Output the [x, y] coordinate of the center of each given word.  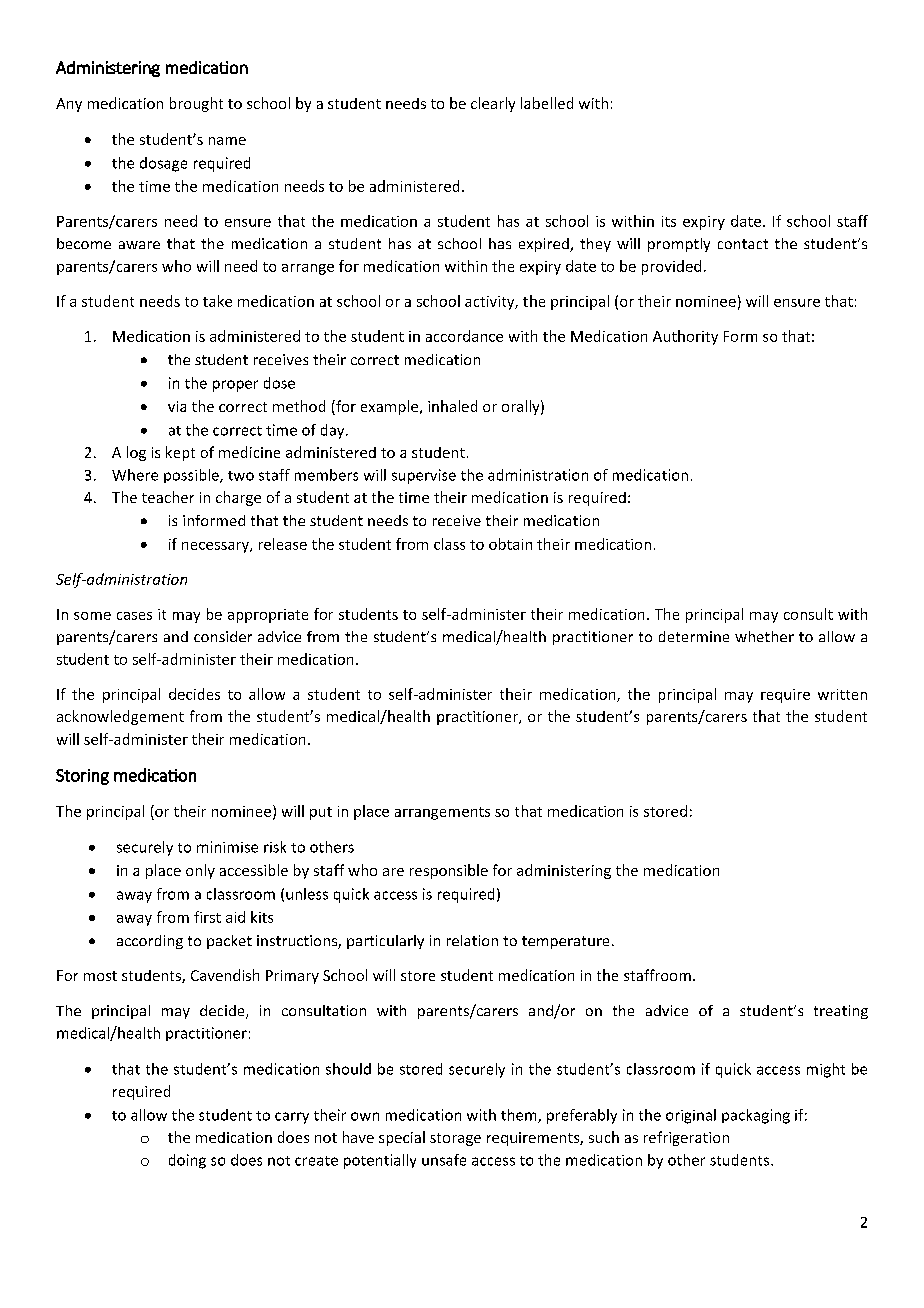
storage [455, 1139]
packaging [756, 1116]
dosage [163, 164]
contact [743, 244]
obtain [510, 544]
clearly [493, 104]
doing [187, 1161]
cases [134, 616]
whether [764, 636]
